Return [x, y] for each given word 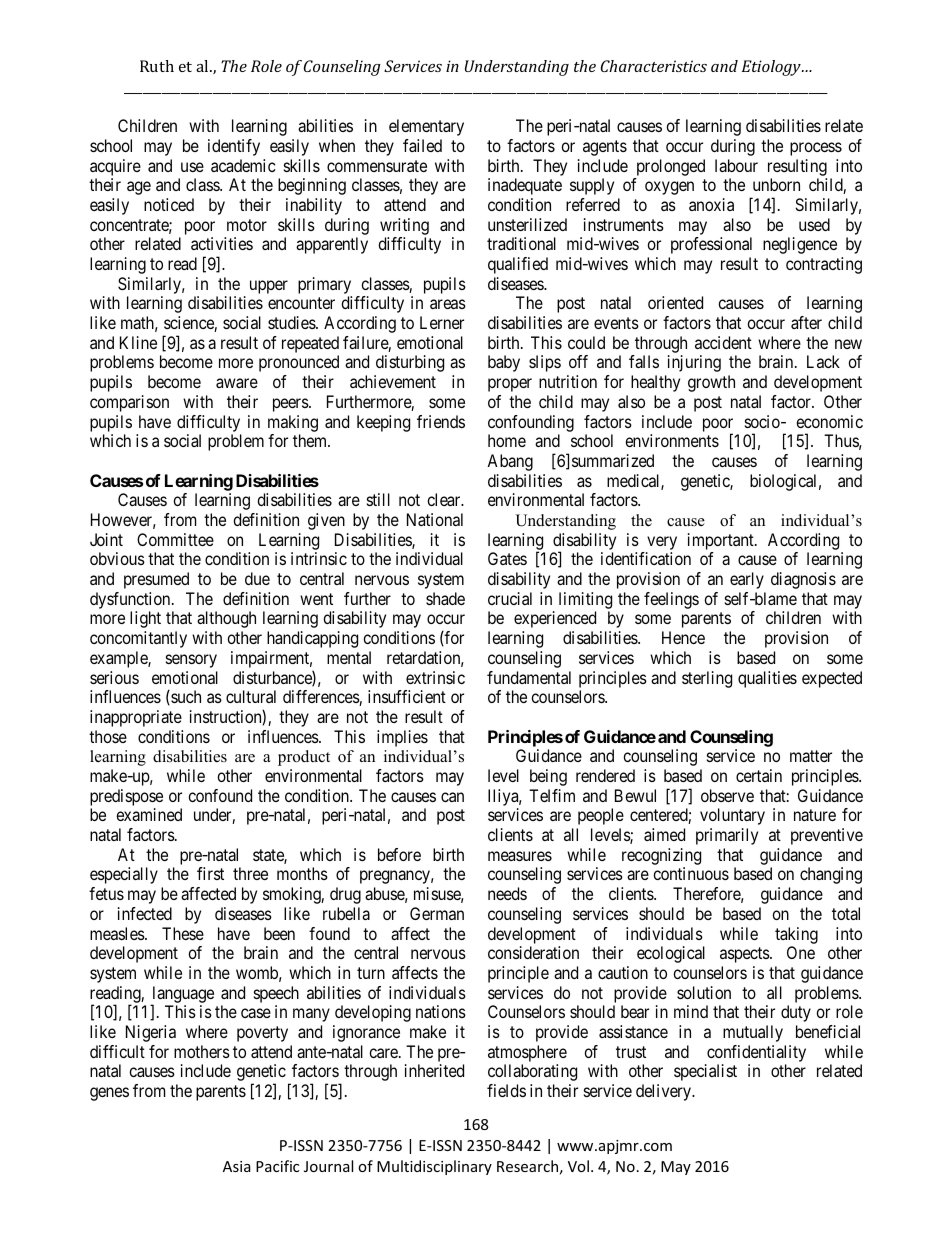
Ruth [157, 66]
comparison [129, 403]
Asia [237, 1166]
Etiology [772, 68]
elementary [426, 127]
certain [759, 775]
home [507, 440]
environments [672, 440]
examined [149, 814]
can [452, 797]
